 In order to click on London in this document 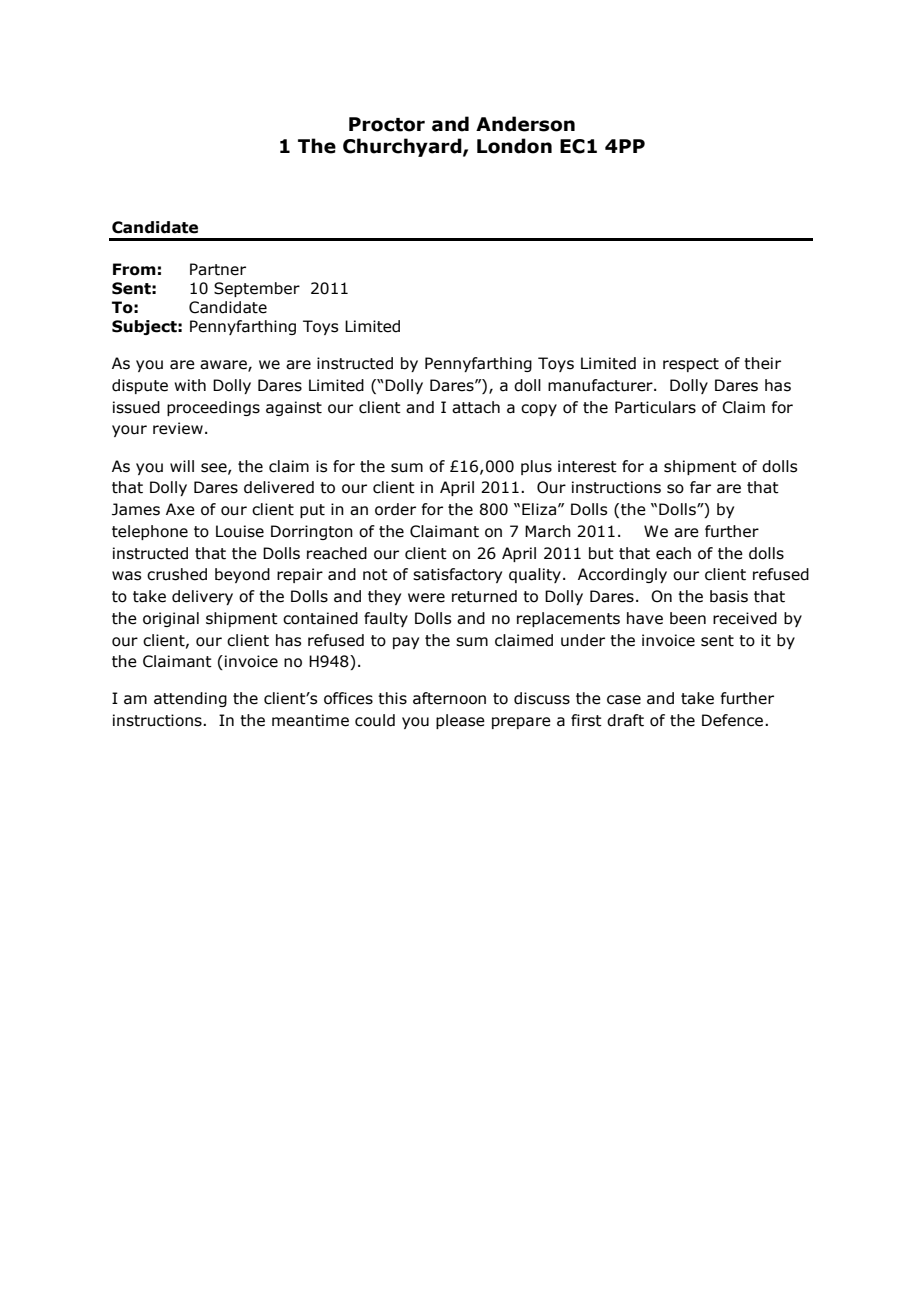, I will do `click(514, 146)`.
